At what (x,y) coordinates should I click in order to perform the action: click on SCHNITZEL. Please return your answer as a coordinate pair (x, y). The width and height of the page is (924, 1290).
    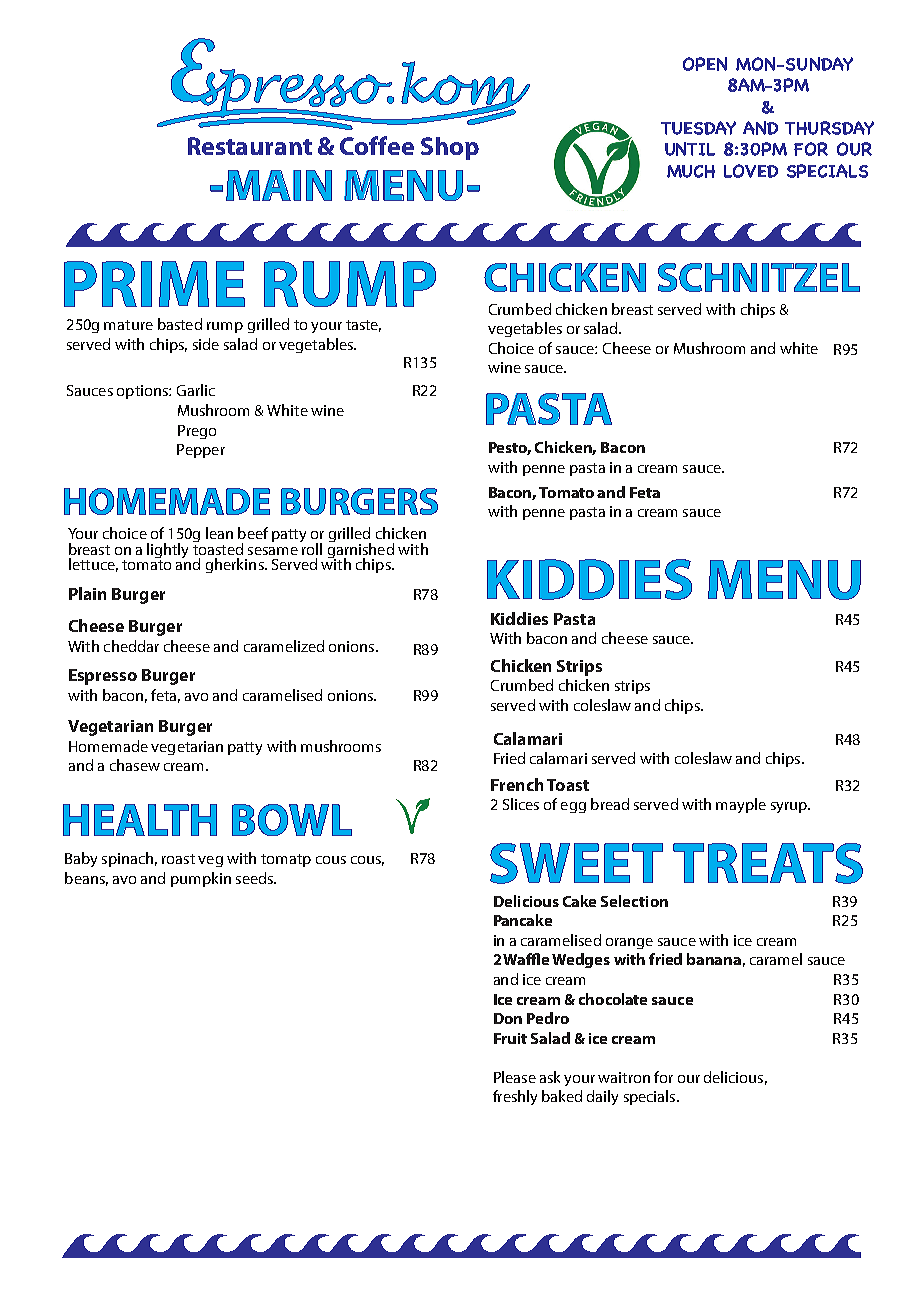
    Looking at the image, I should click on (759, 277).
